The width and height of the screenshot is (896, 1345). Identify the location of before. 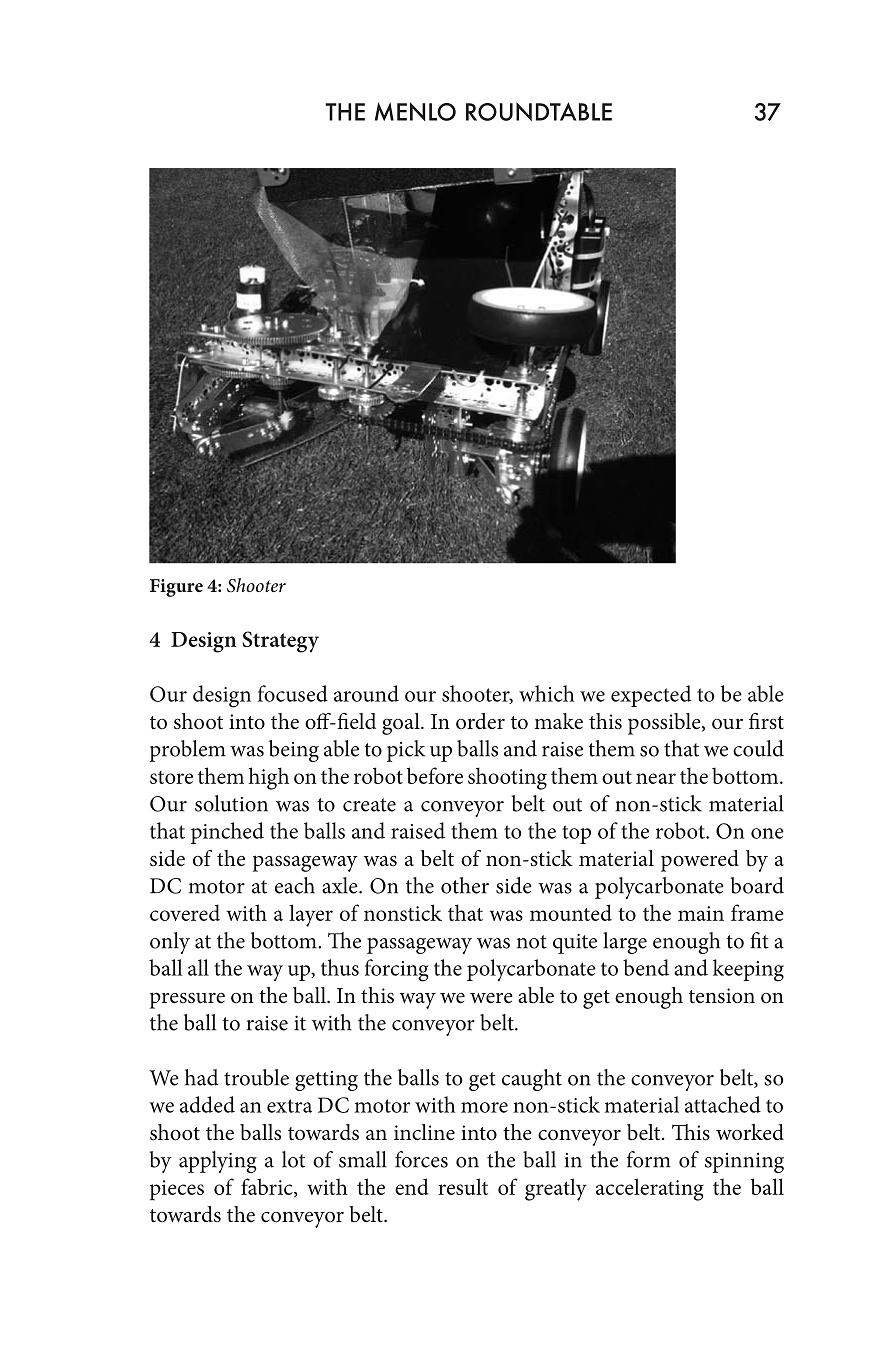
(435, 775).
